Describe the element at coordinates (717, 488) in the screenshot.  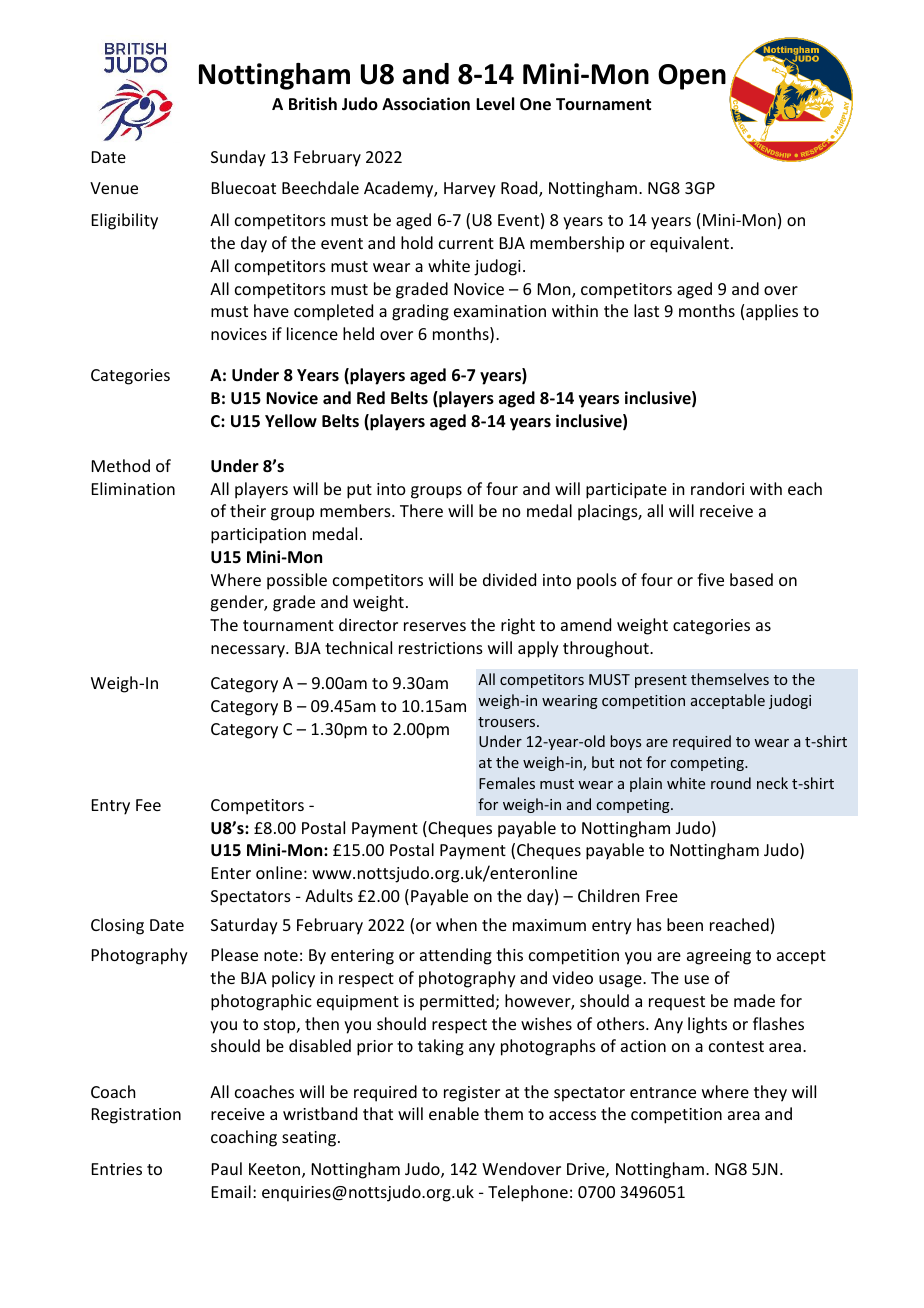
I see `randori` at that location.
